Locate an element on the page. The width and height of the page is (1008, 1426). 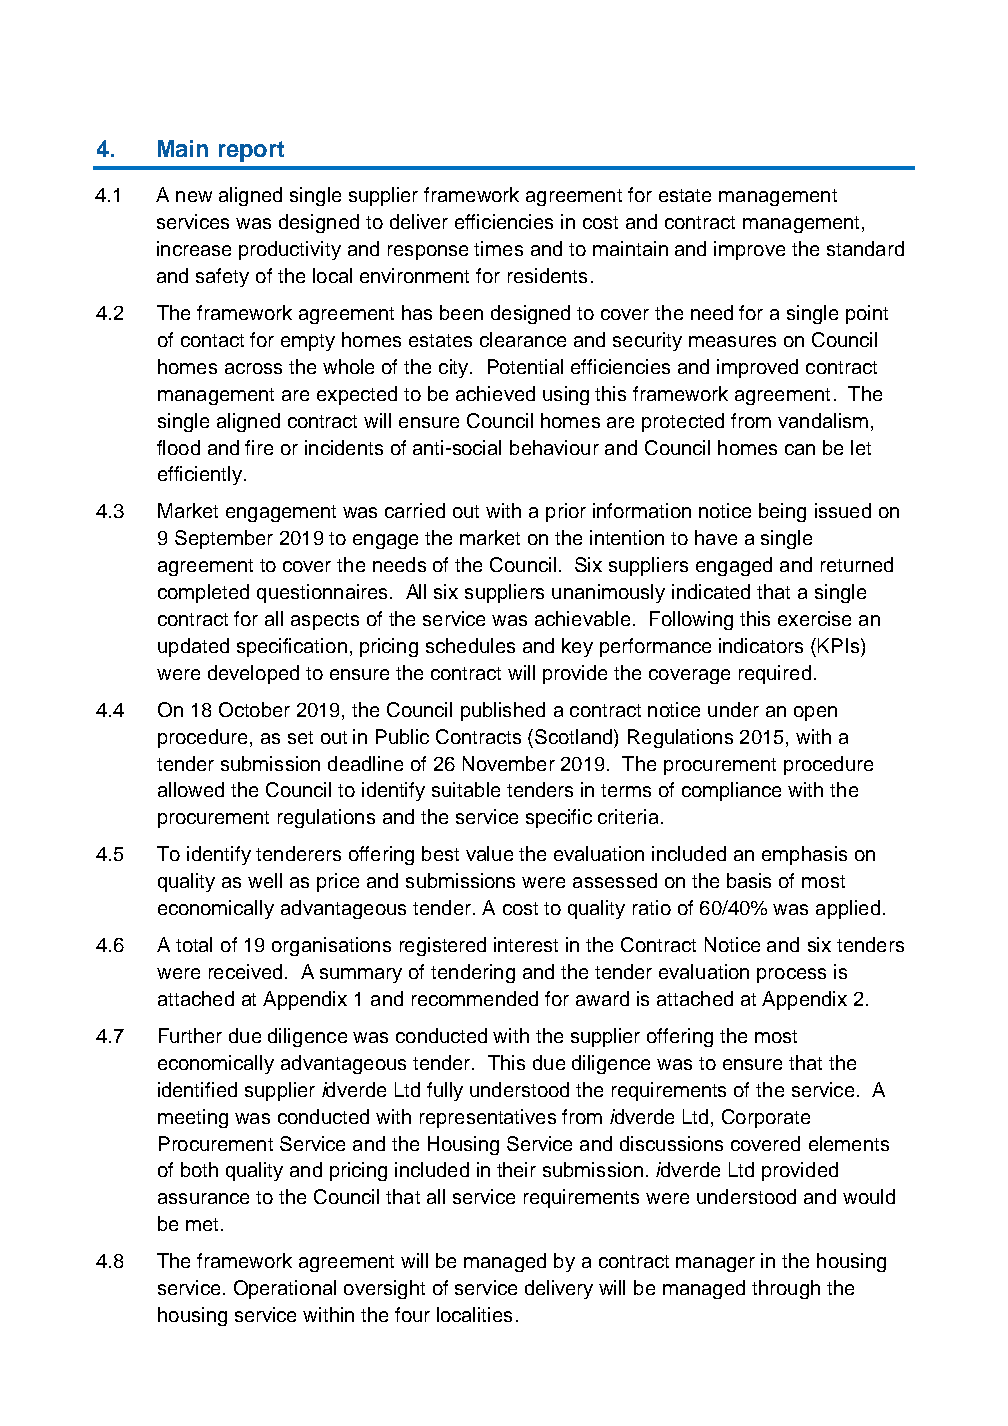
can is located at coordinates (800, 449).
